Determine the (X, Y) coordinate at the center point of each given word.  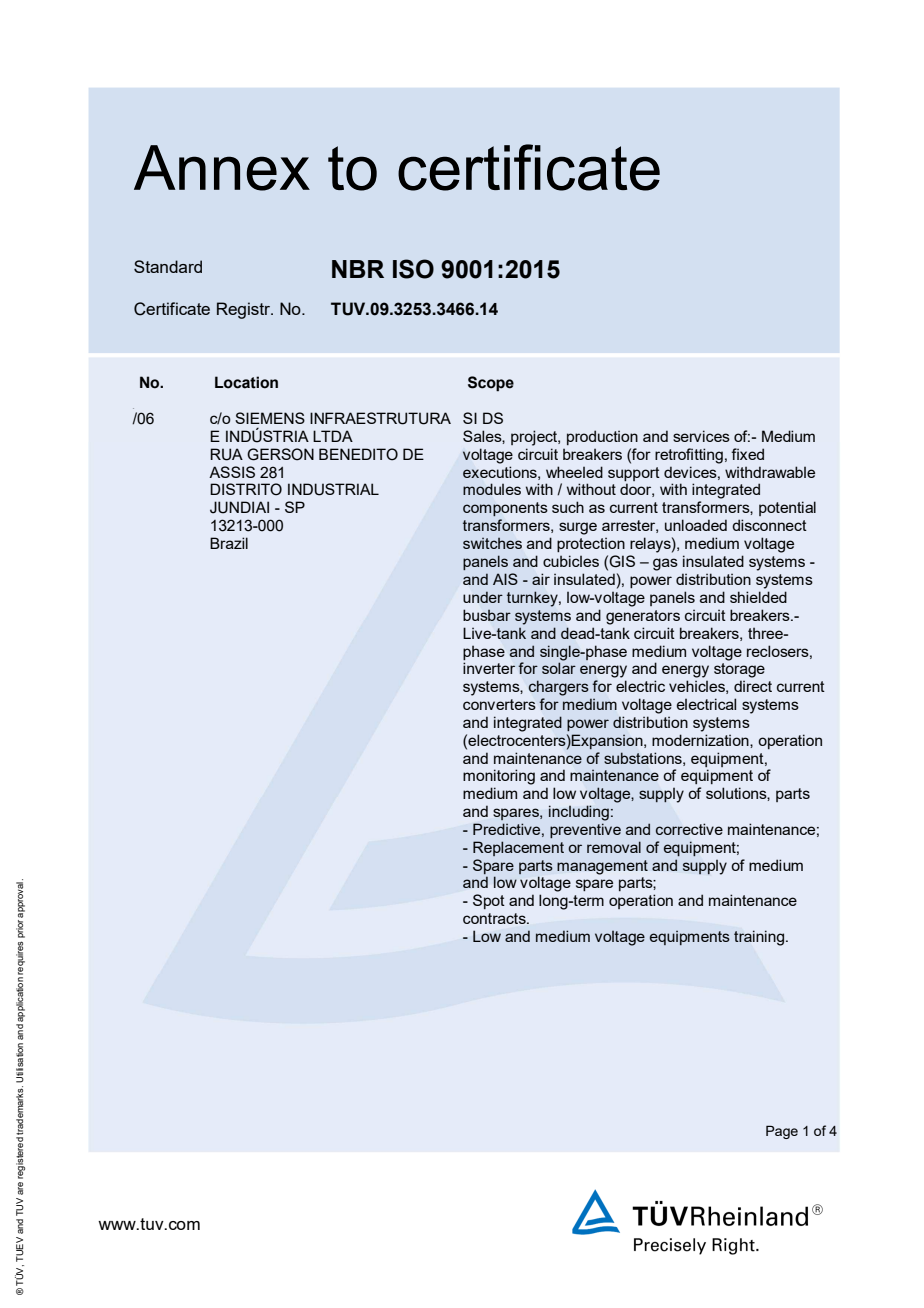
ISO (413, 269)
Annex (222, 168)
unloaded (696, 525)
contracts (495, 918)
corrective (689, 829)
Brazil (229, 543)
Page (782, 1132)
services (701, 436)
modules (492, 489)
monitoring (499, 777)
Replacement (518, 848)
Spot (489, 901)
